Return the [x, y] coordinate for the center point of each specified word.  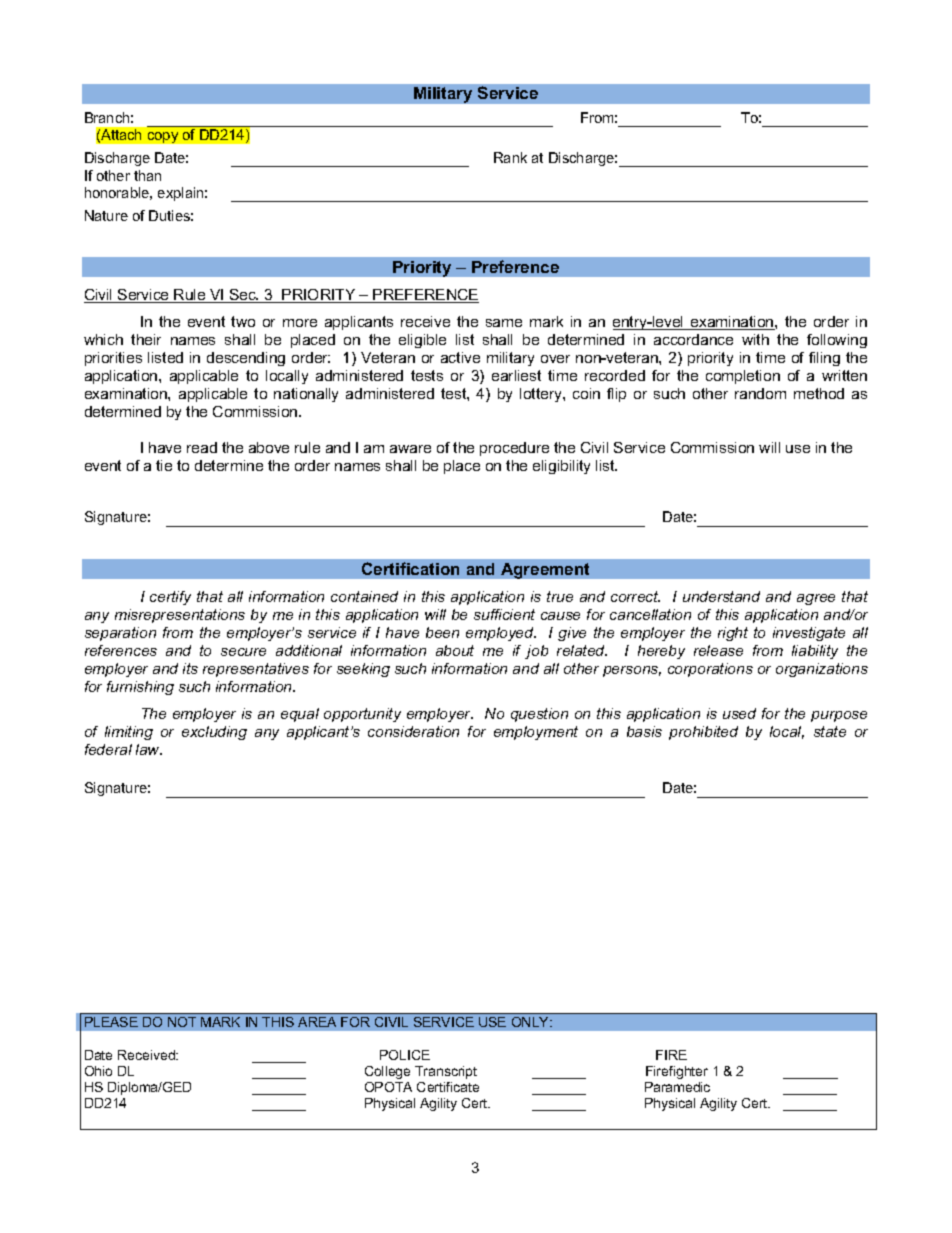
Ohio [98, 1071]
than [147, 175]
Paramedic [677, 1087]
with [755, 339]
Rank [510, 157]
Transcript [446, 1072]
